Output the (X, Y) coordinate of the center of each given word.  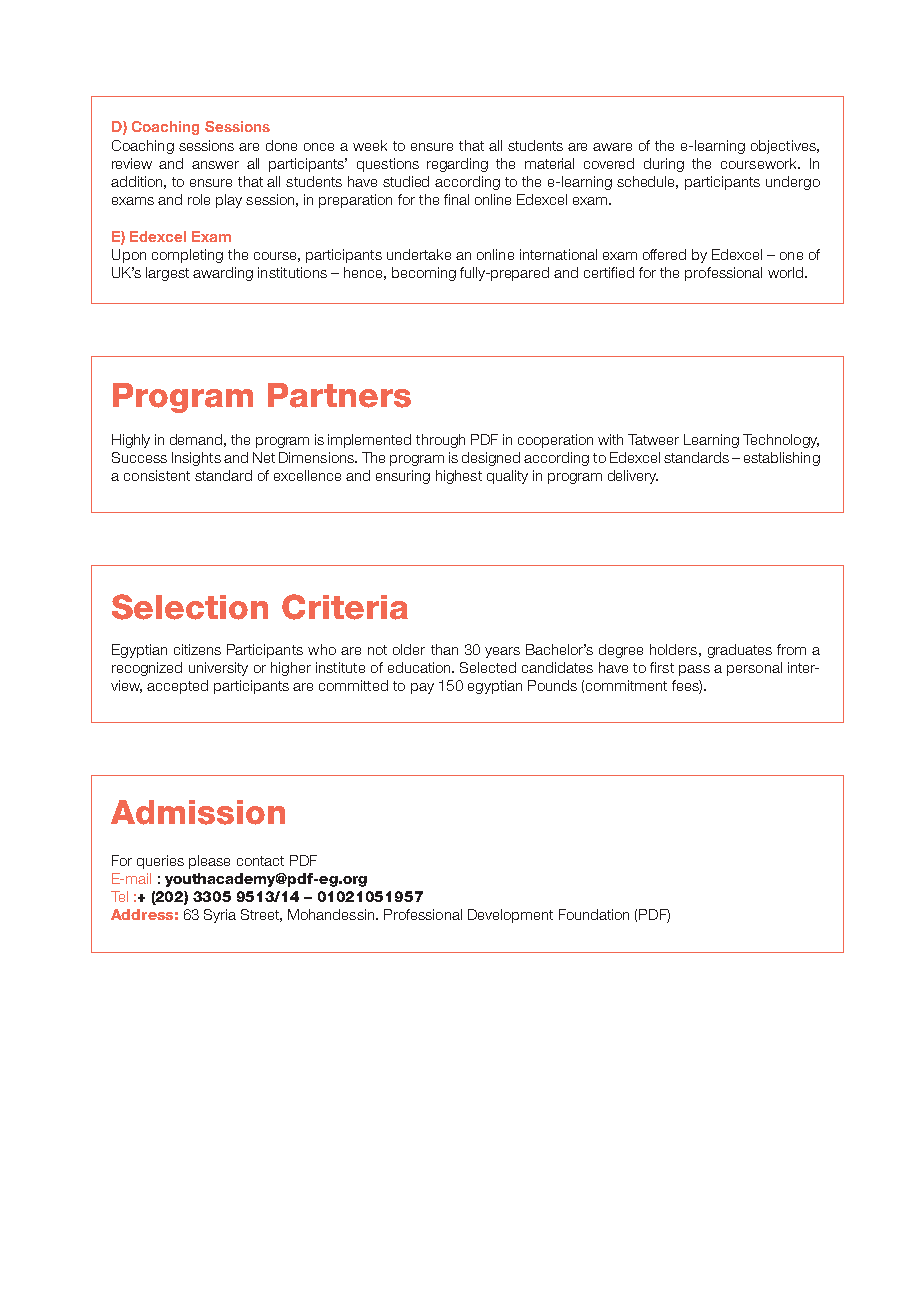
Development (510, 916)
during (664, 165)
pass (694, 670)
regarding (457, 165)
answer (215, 165)
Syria (220, 916)
